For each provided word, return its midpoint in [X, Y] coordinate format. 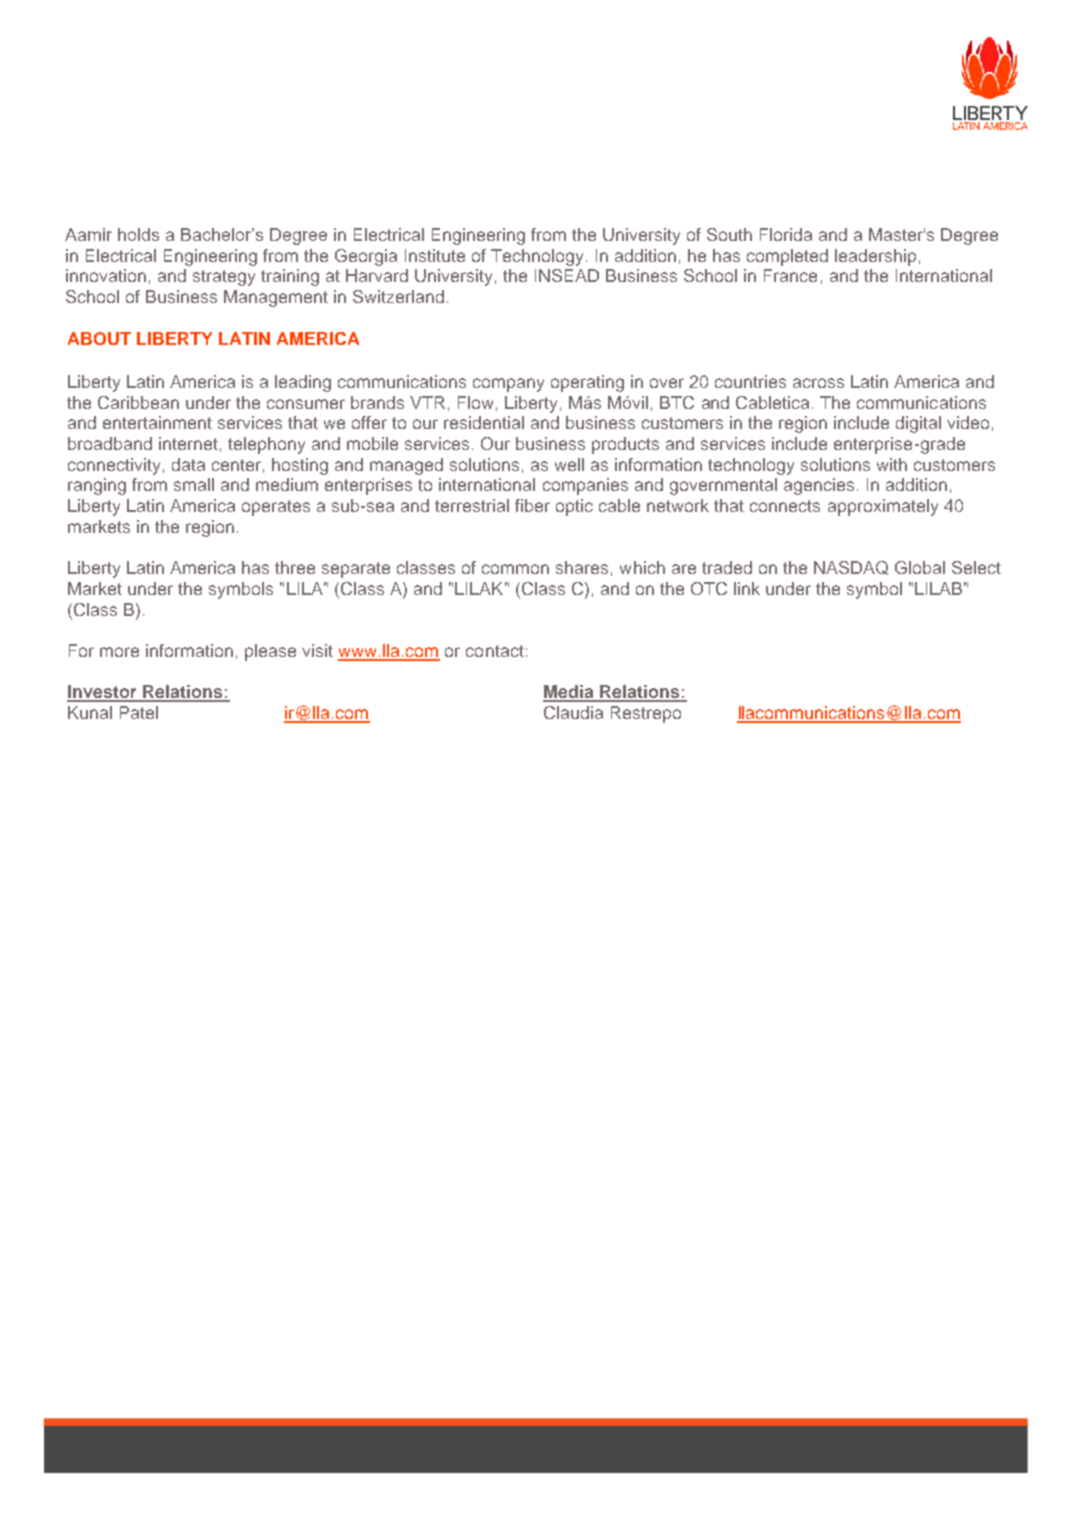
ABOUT [99, 338]
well [569, 464]
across [818, 383]
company [508, 385]
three [295, 567]
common [515, 569]
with [892, 464]
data [188, 464]
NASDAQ [851, 568]
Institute [435, 255]
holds [138, 234]
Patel [139, 712]
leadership [875, 257]
